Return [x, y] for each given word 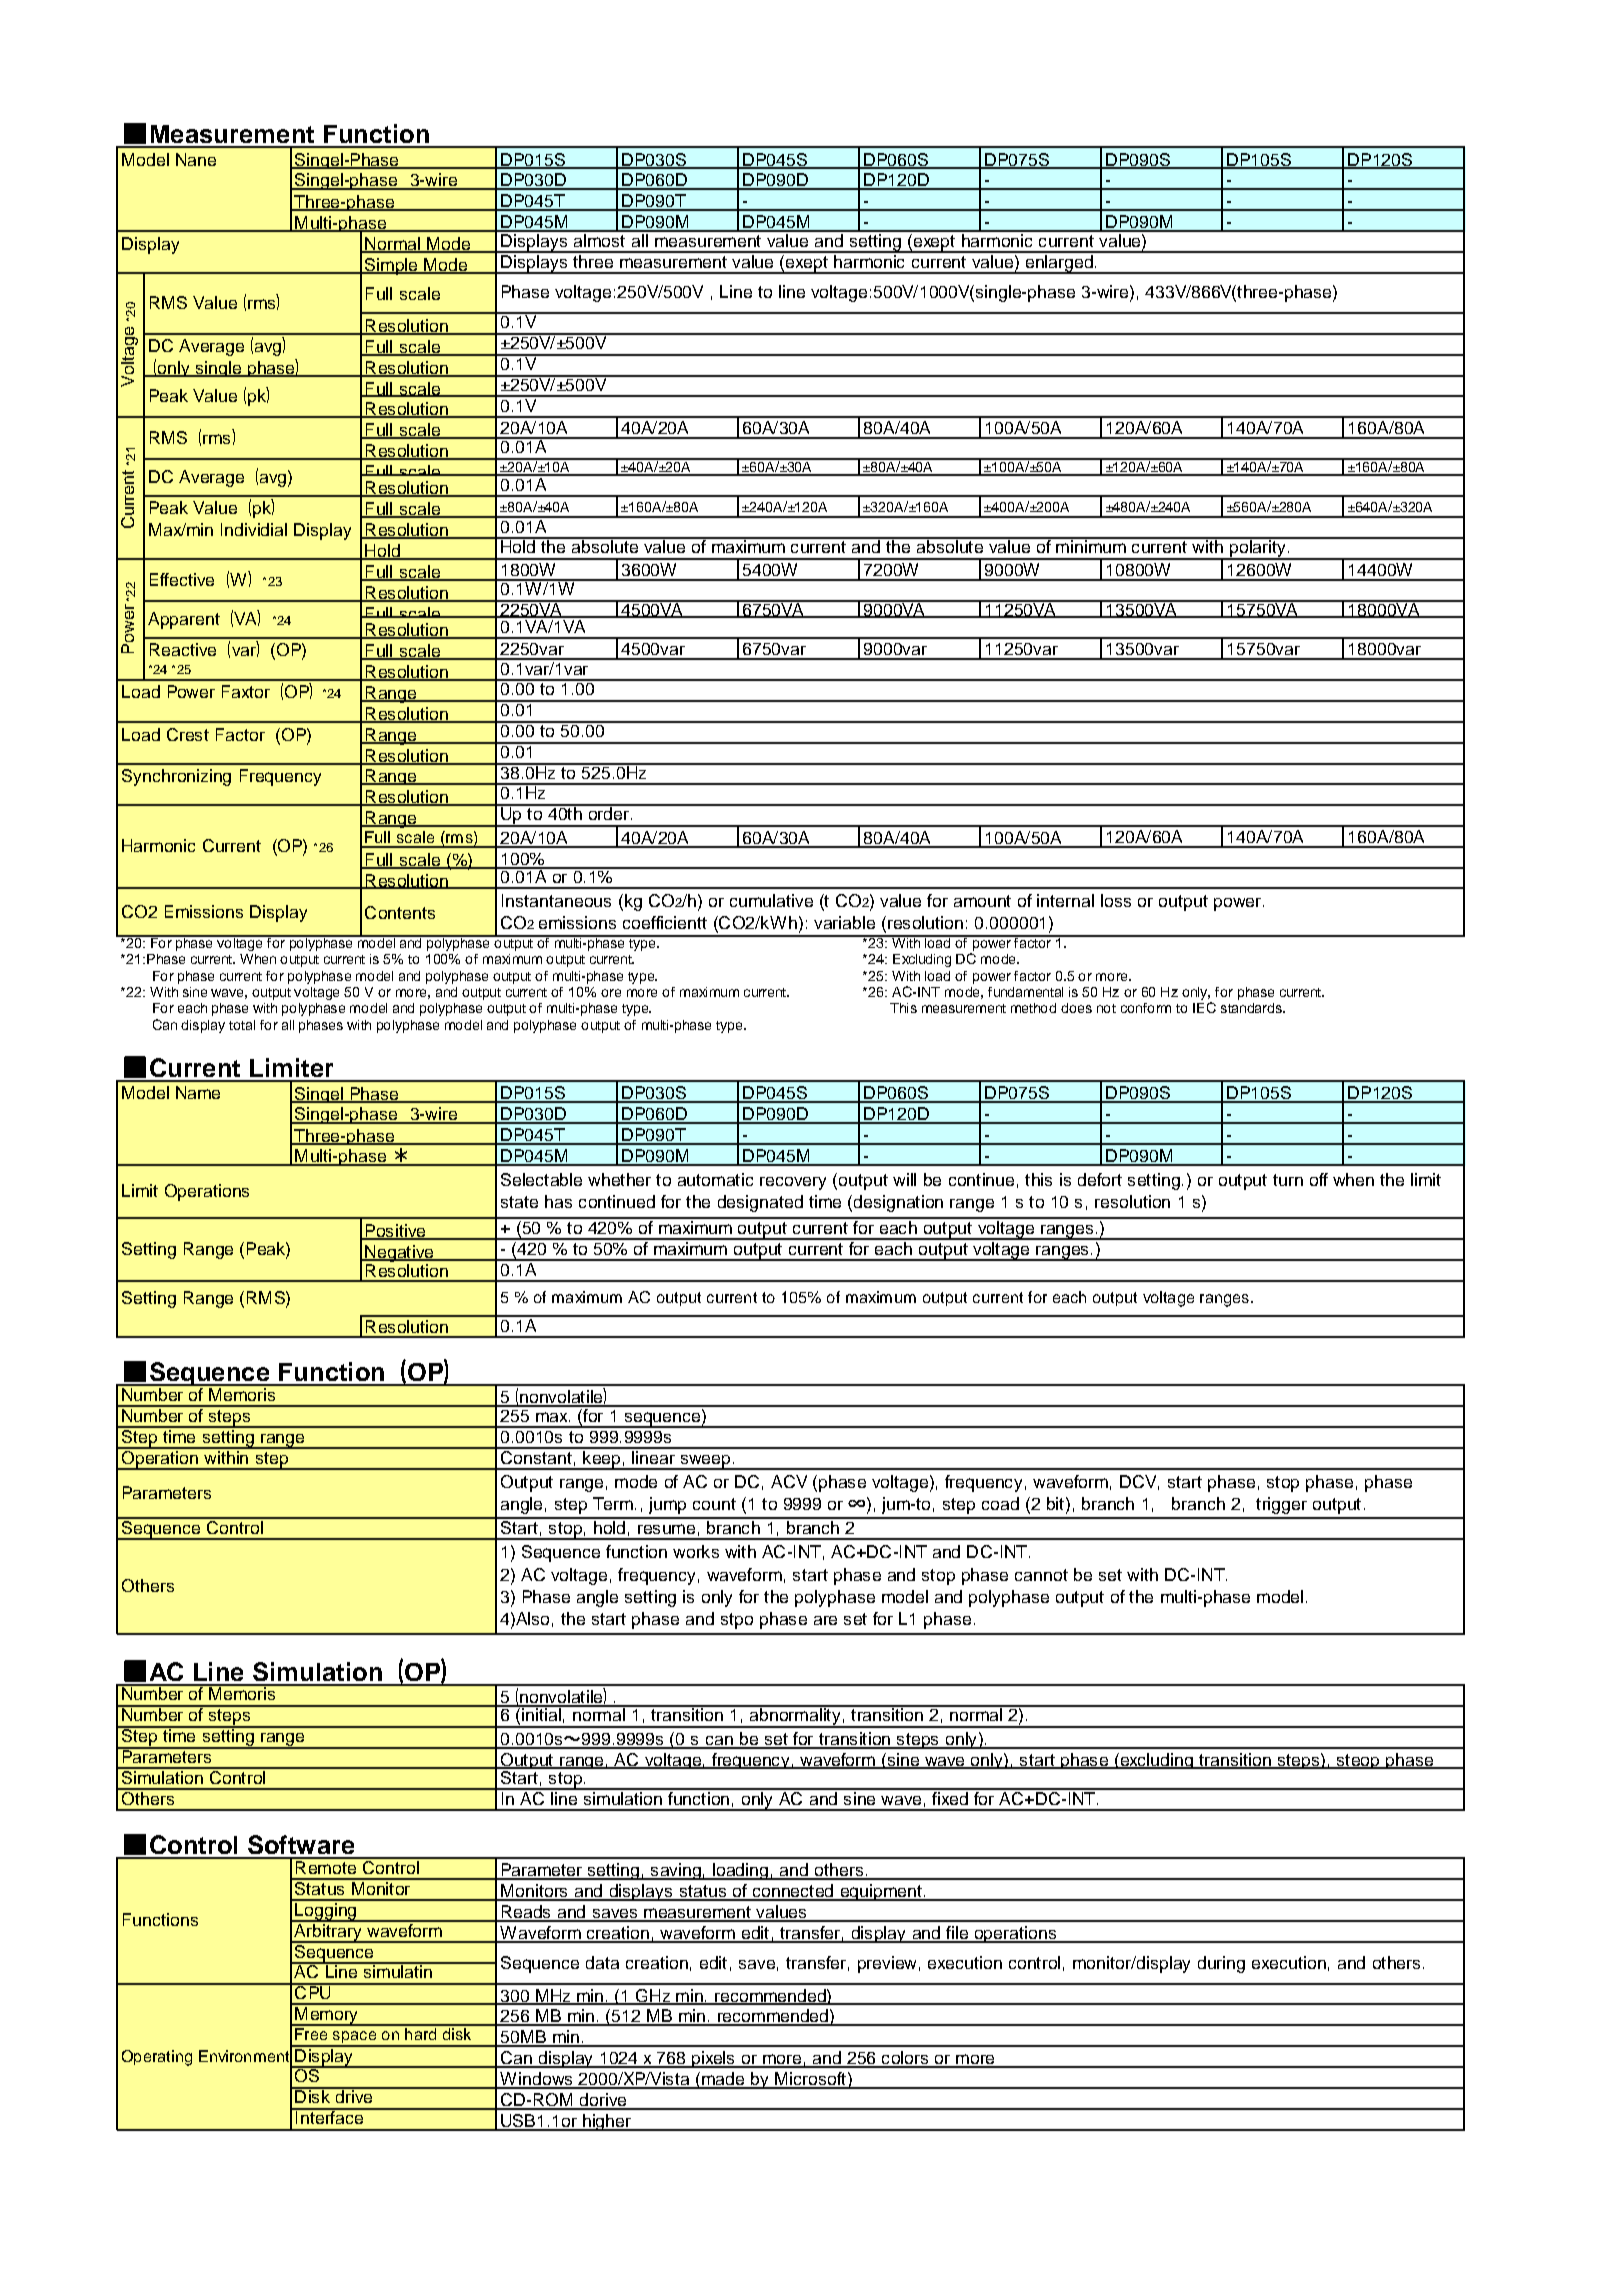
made [722, 2080]
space [354, 2038]
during [1221, 1964]
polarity [1257, 549]
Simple [391, 266]
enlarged [1059, 263]
